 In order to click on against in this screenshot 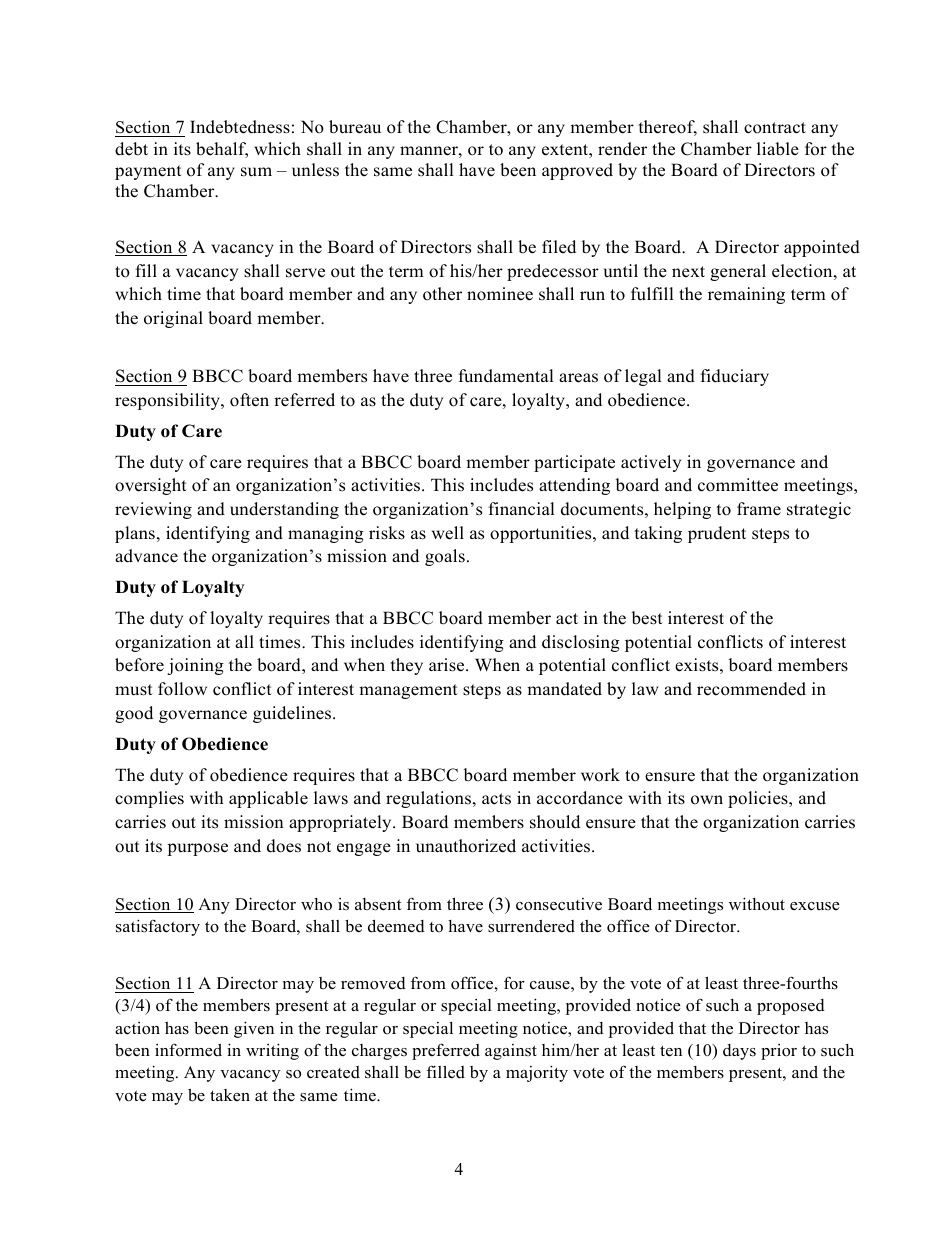, I will do `click(511, 1052)`.
